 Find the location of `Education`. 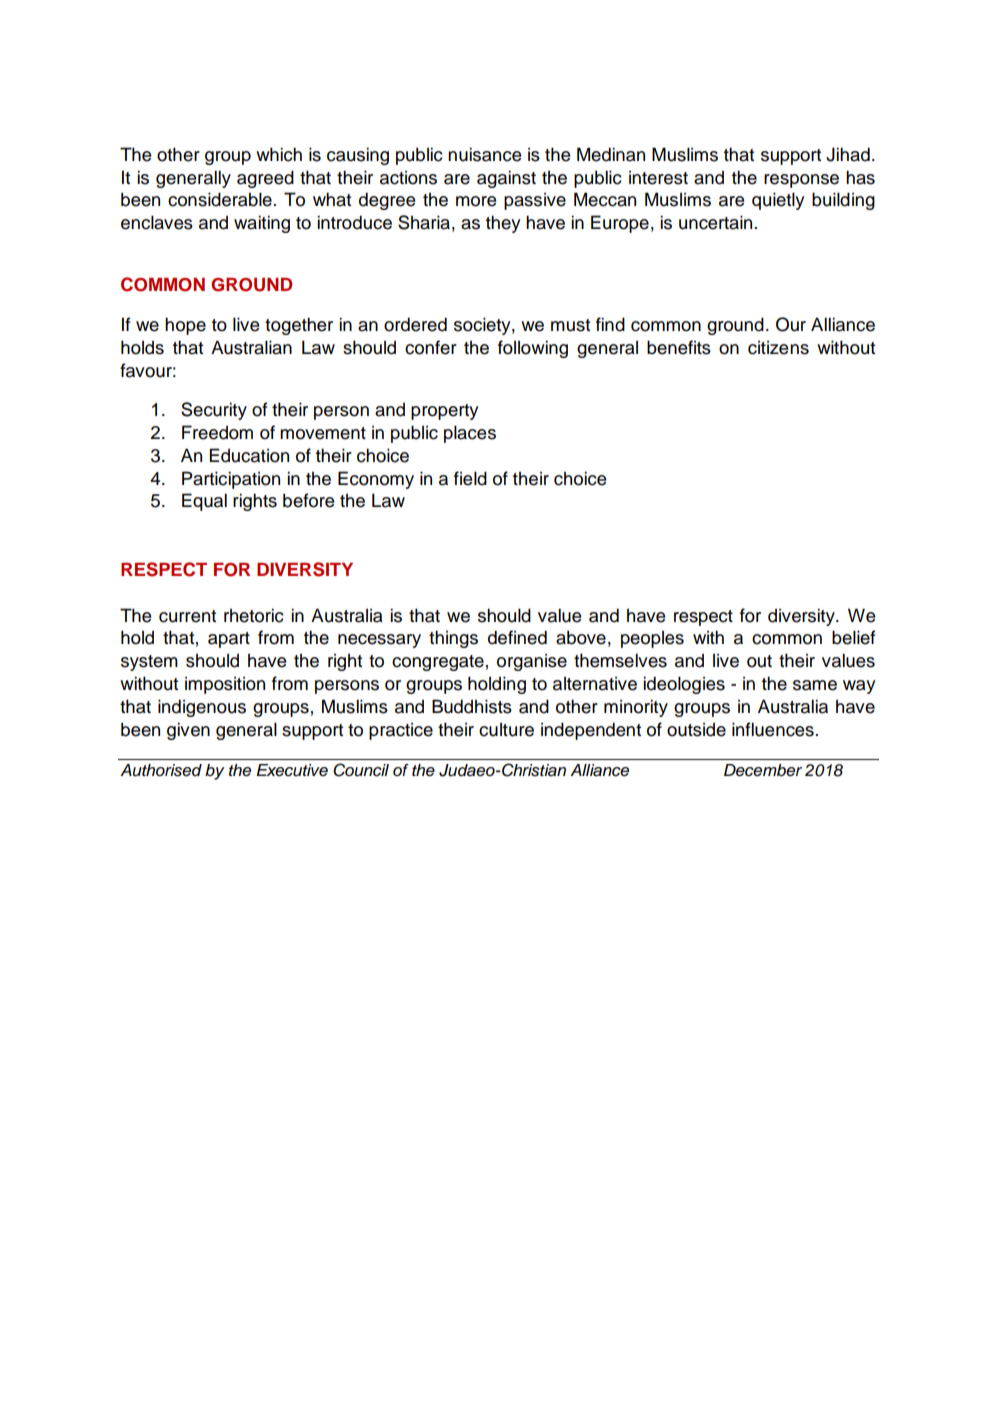

Education is located at coordinates (249, 455).
